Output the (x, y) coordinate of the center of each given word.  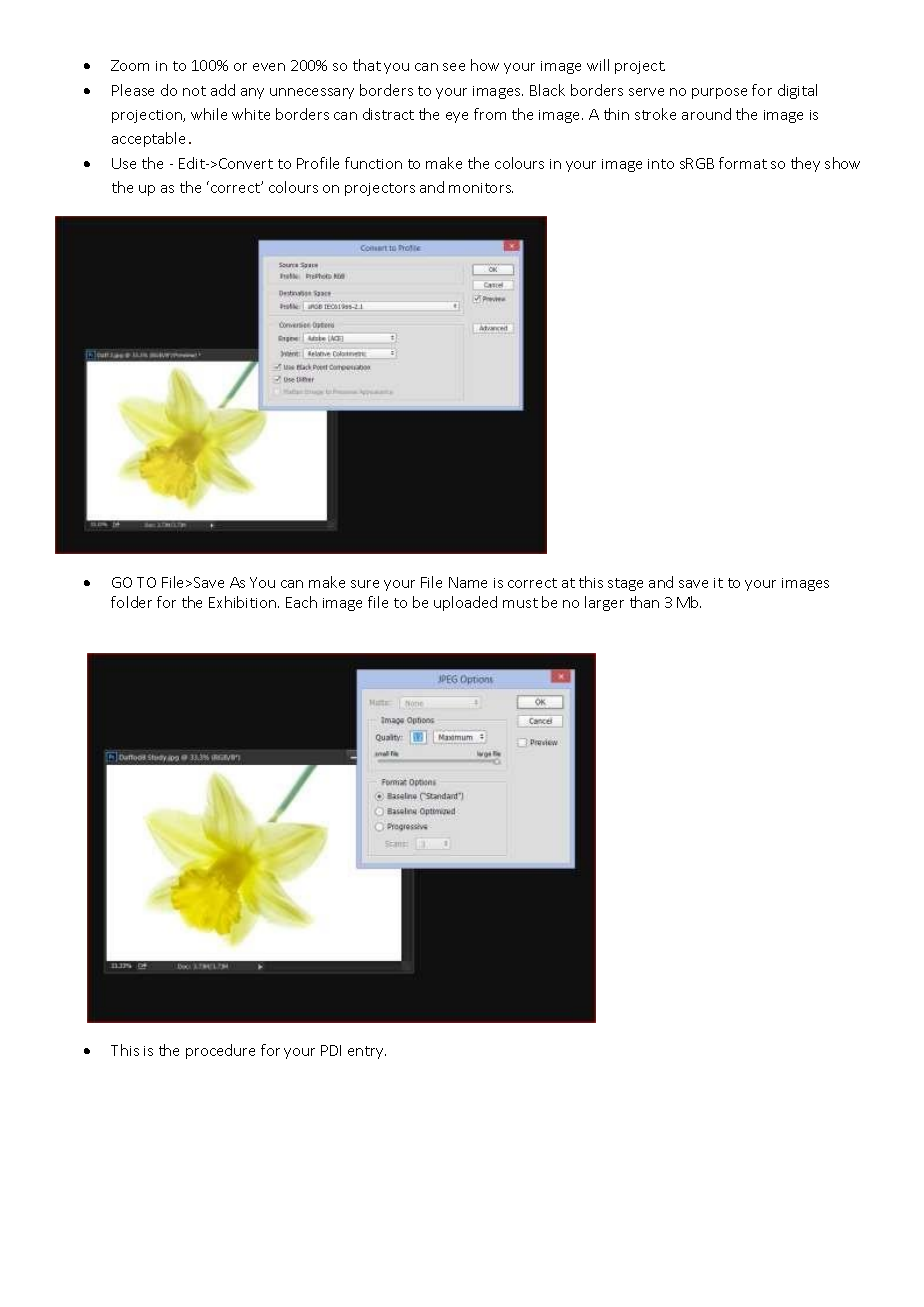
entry (367, 1052)
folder (131, 602)
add (223, 90)
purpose (719, 93)
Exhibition (244, 602)
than (644, 602)
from (490, 114)
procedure (220, 1051)
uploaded (465, 603)
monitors (481, 188)
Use (124, 163)
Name (468, 582)
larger (604, 603)
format (743, 163)
